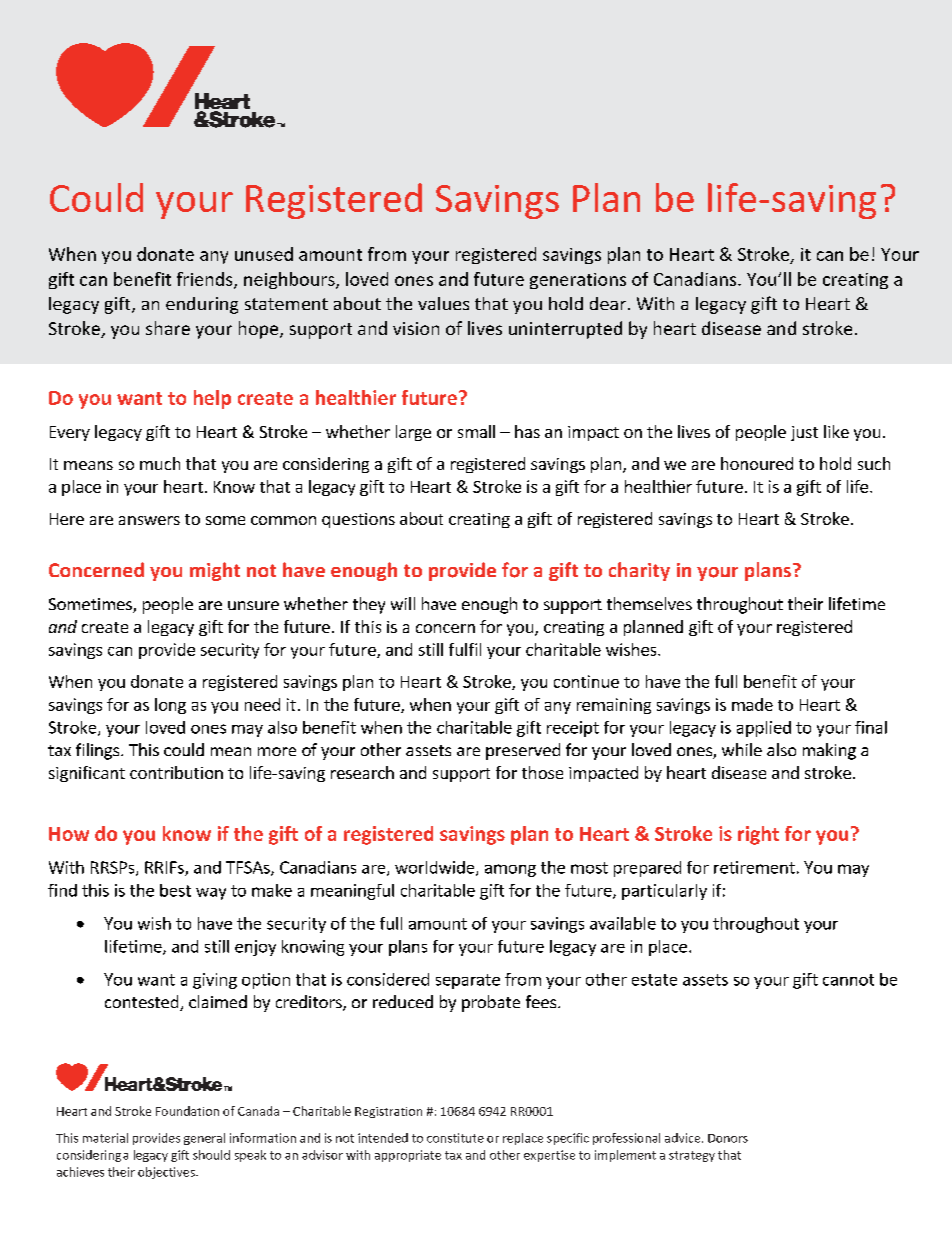 The width and height of the image is (952, 1233). What do you see at coordinates (204, 1139) in the image?
I see `general` at bounding box center [204, 1139].
